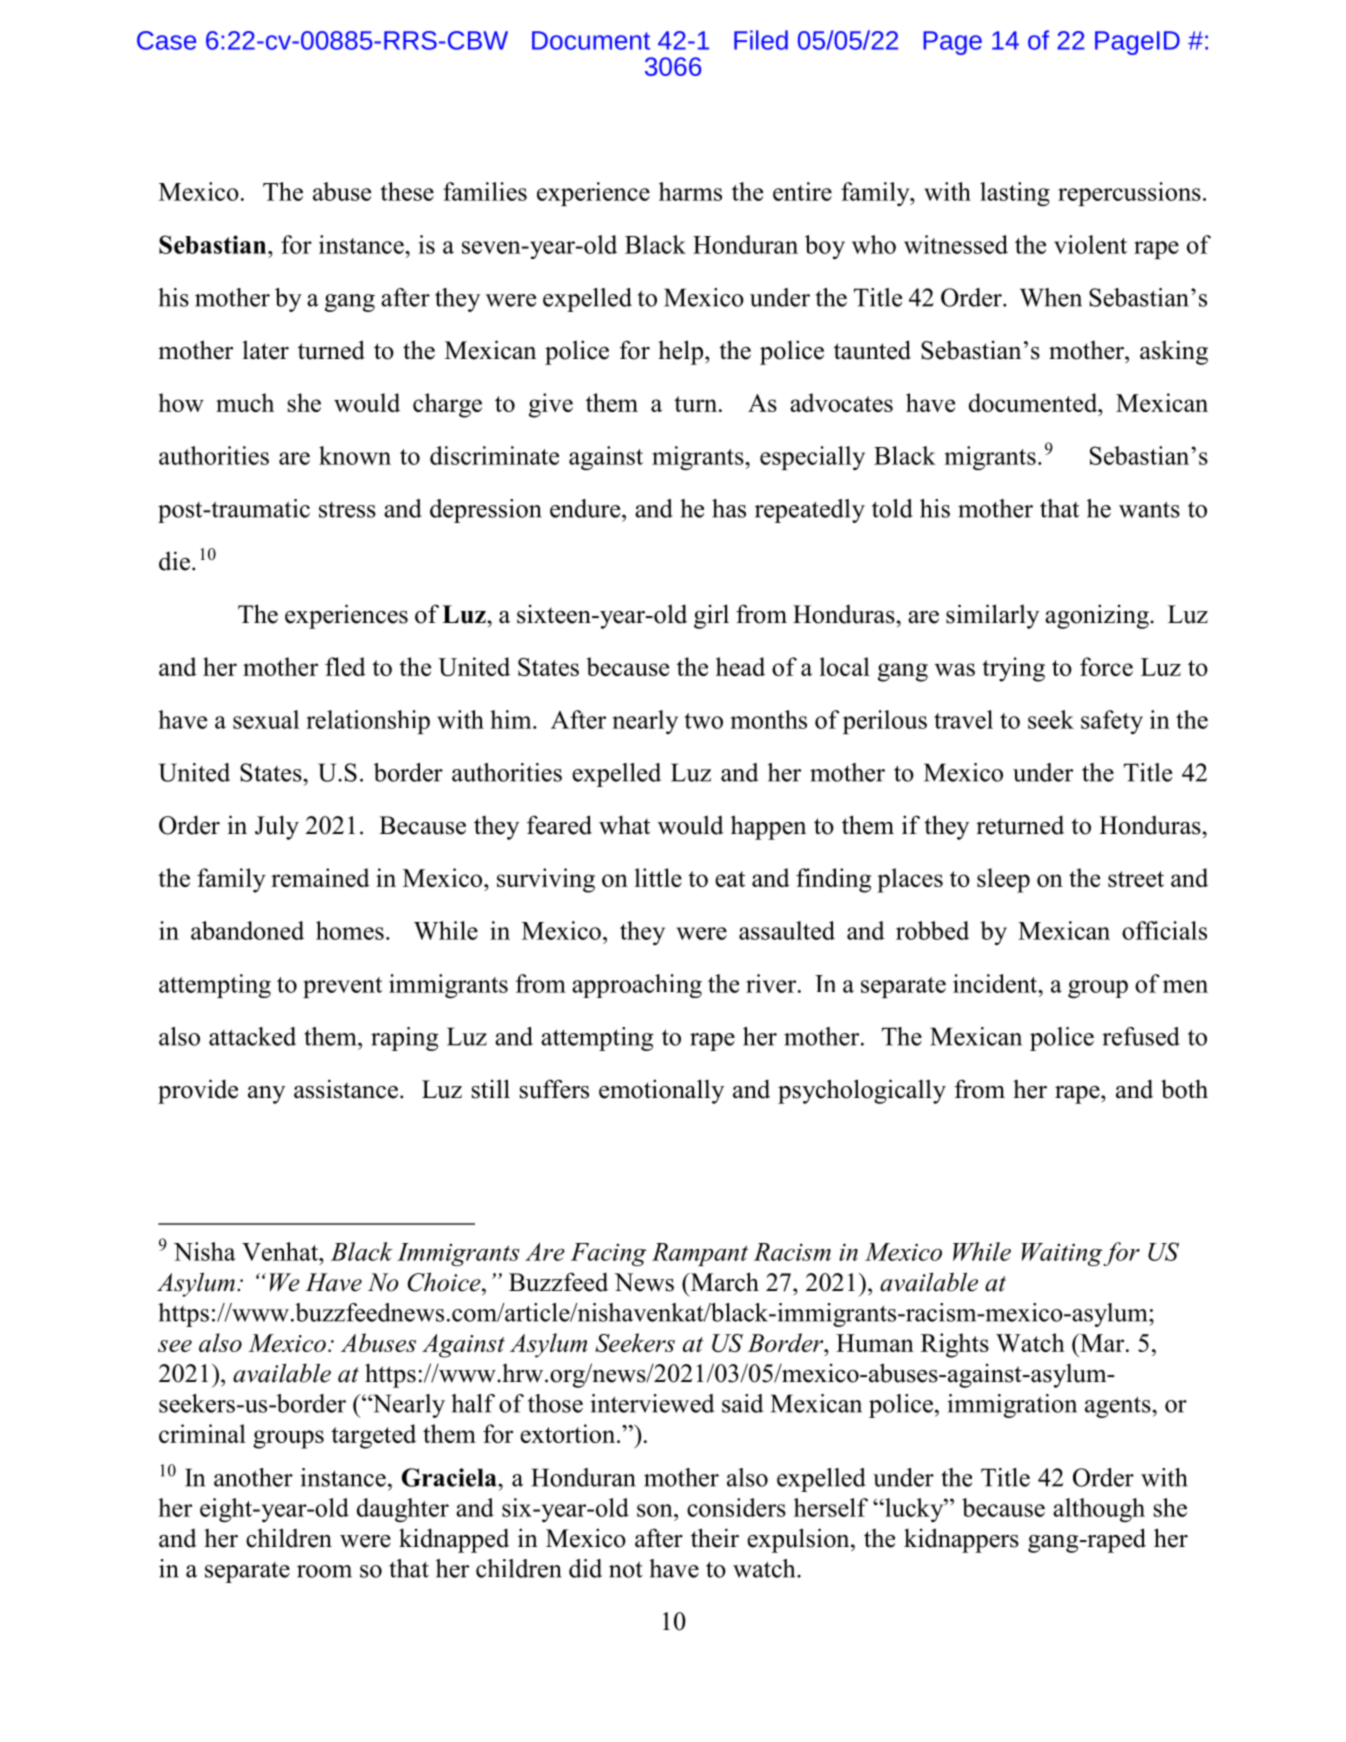 This screenshot has height=1742, width=1346. What do you see at coordinates (1015, 194) in the screenshot?
I see `lasting` at bounding box center [1015, 194].
